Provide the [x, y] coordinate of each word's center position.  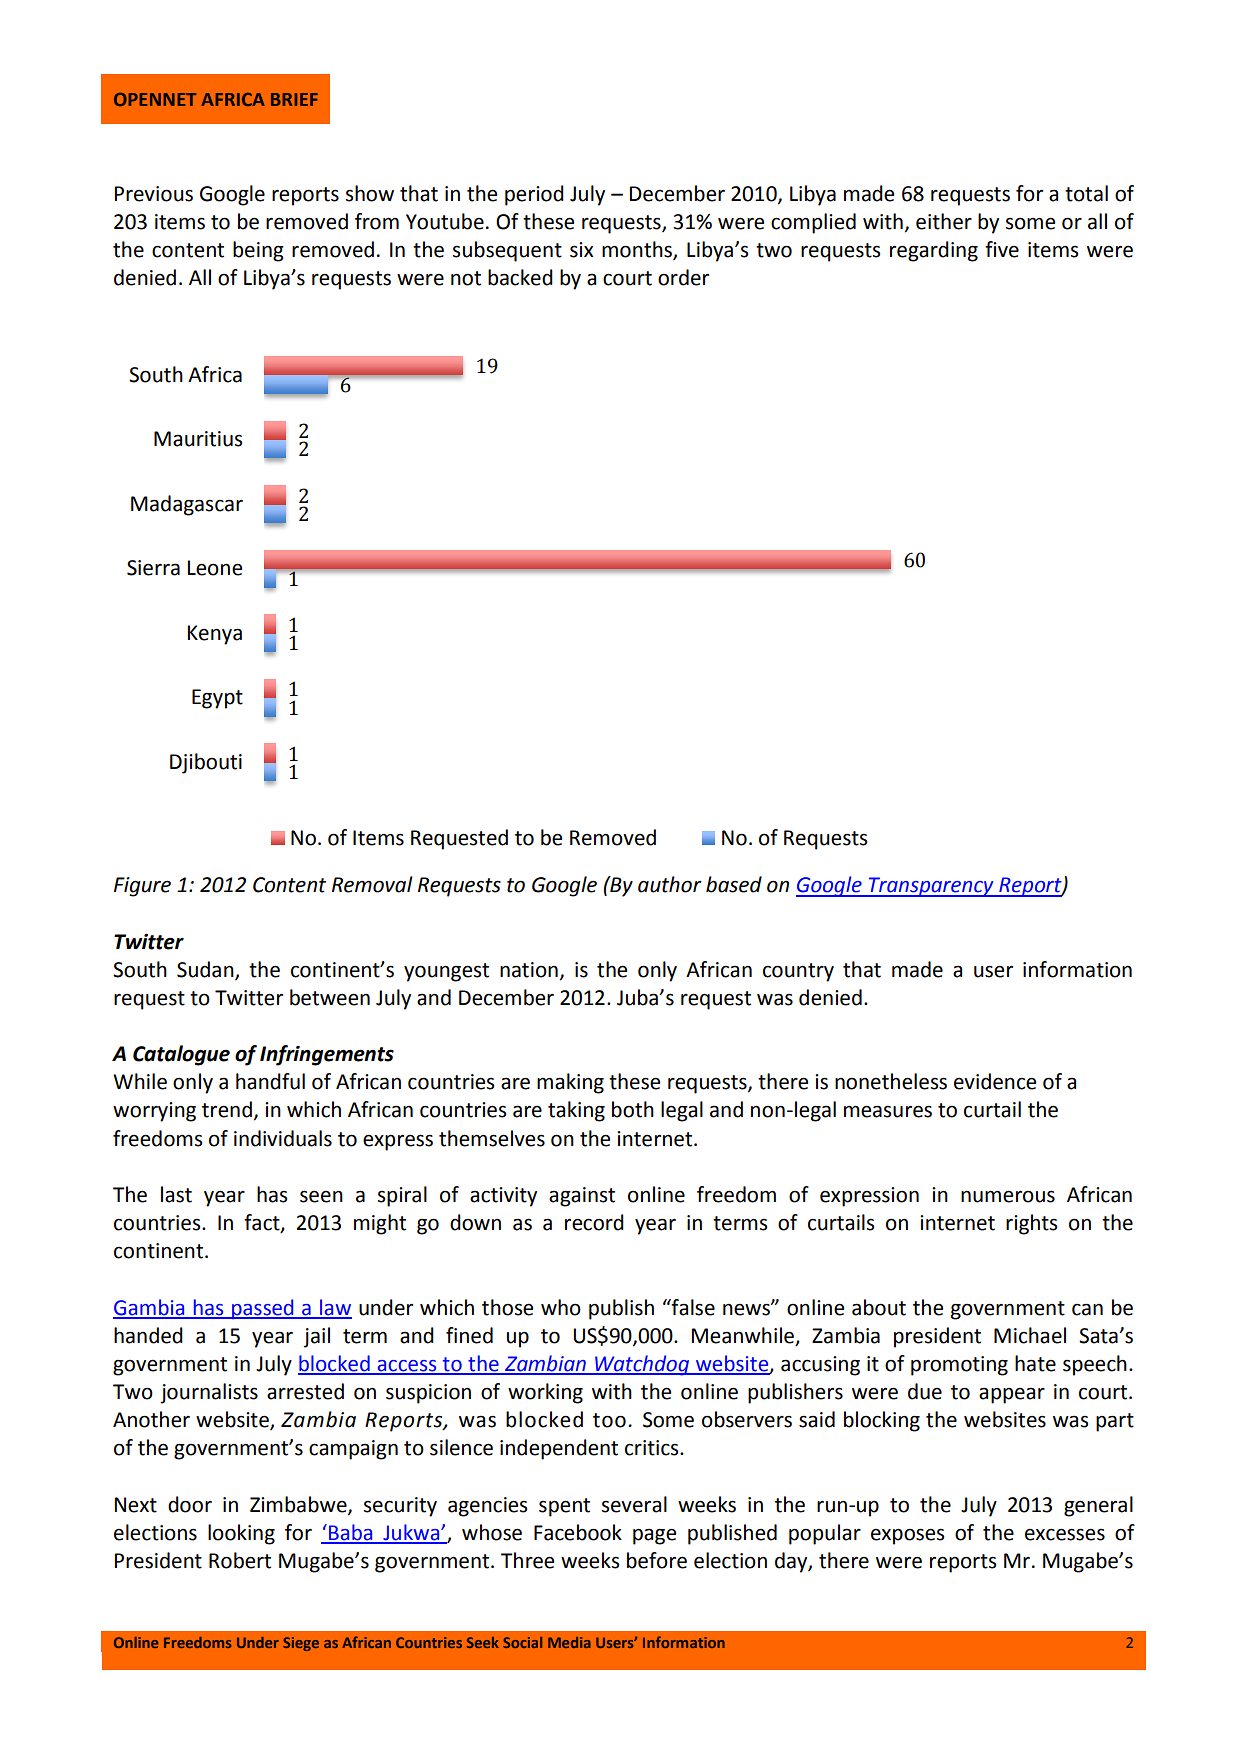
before [657, 1560]
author [670, 884]
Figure [142, 887]
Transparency [931, 887]
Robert [240, 1560]
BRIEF [294, 99]
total [1086, 193]
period [534, 195]
